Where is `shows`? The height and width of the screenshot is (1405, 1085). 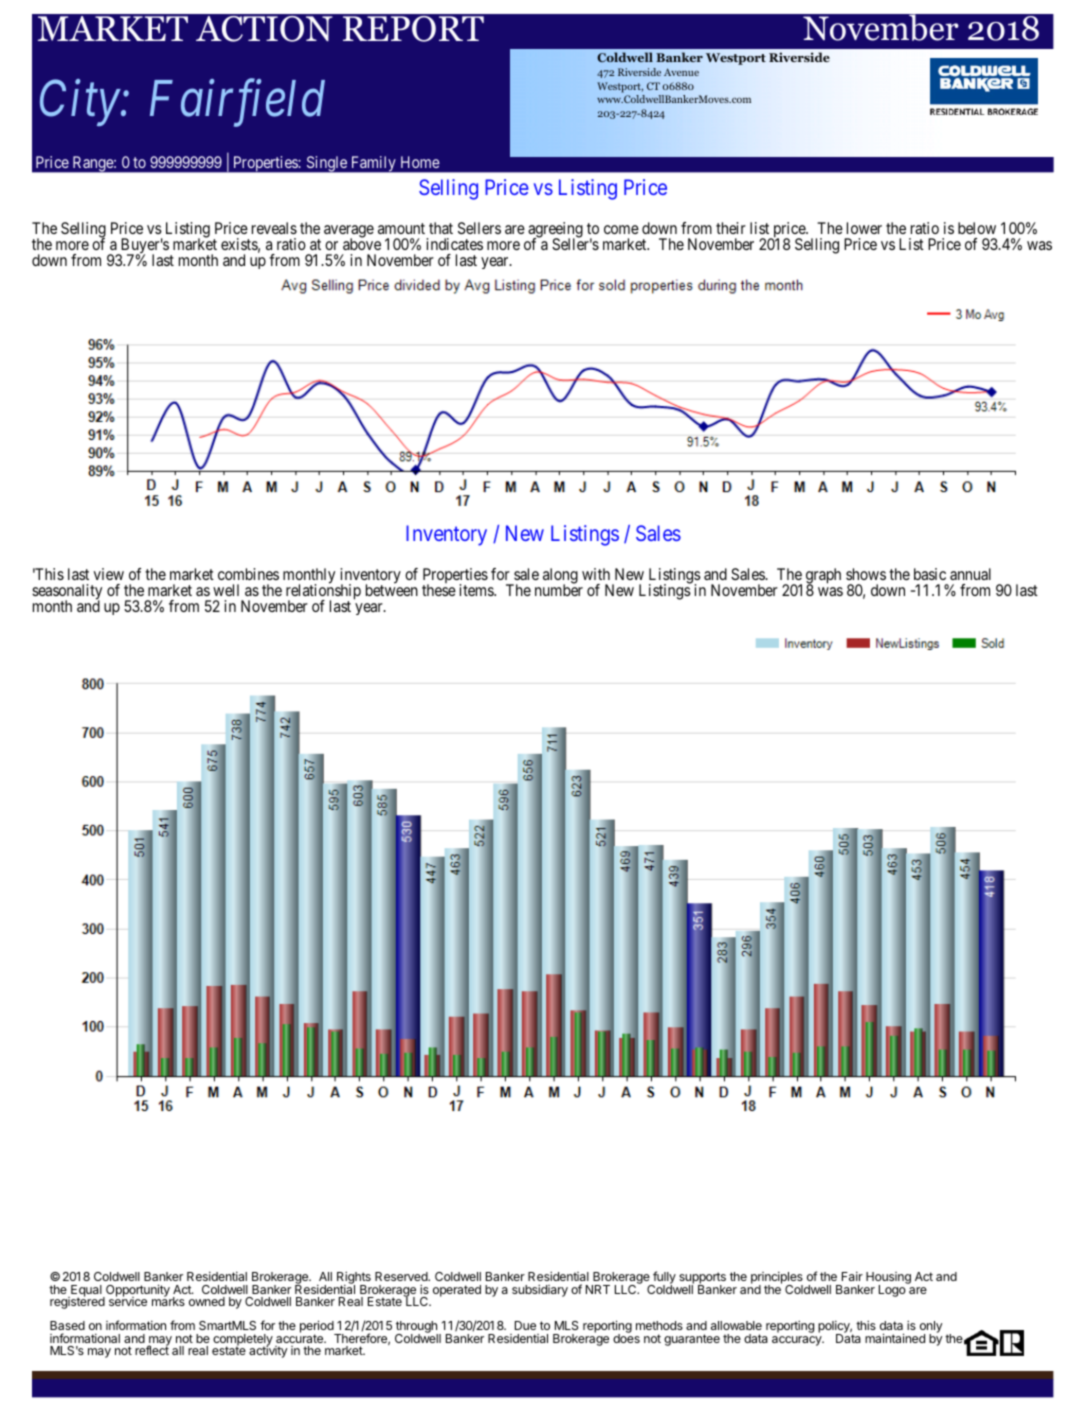 shows is located at coordinates (866, 574).
